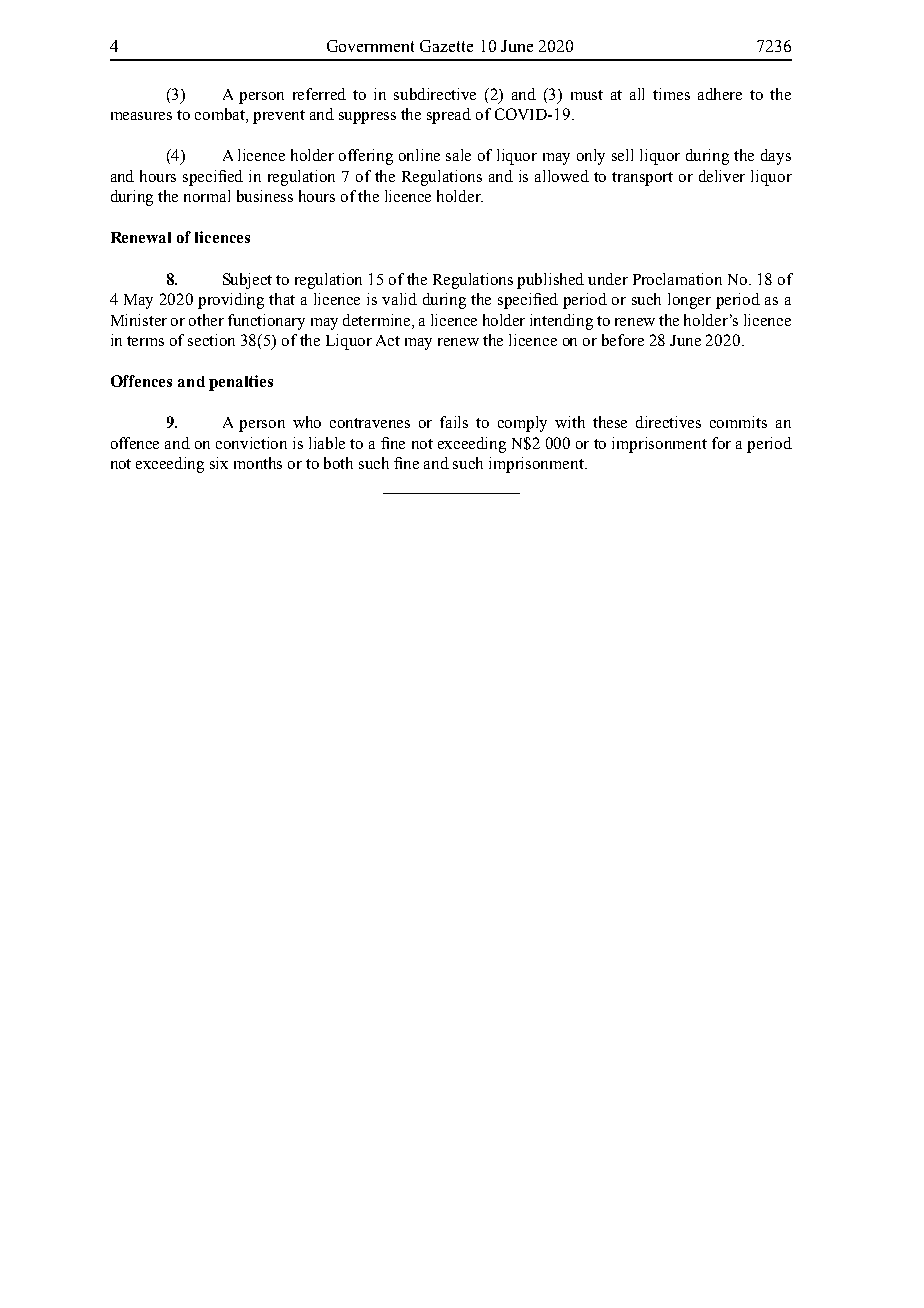 Image resolution: width=924 pixels, height=1308 pixels. I want to click on fails, so click(454, 422).
